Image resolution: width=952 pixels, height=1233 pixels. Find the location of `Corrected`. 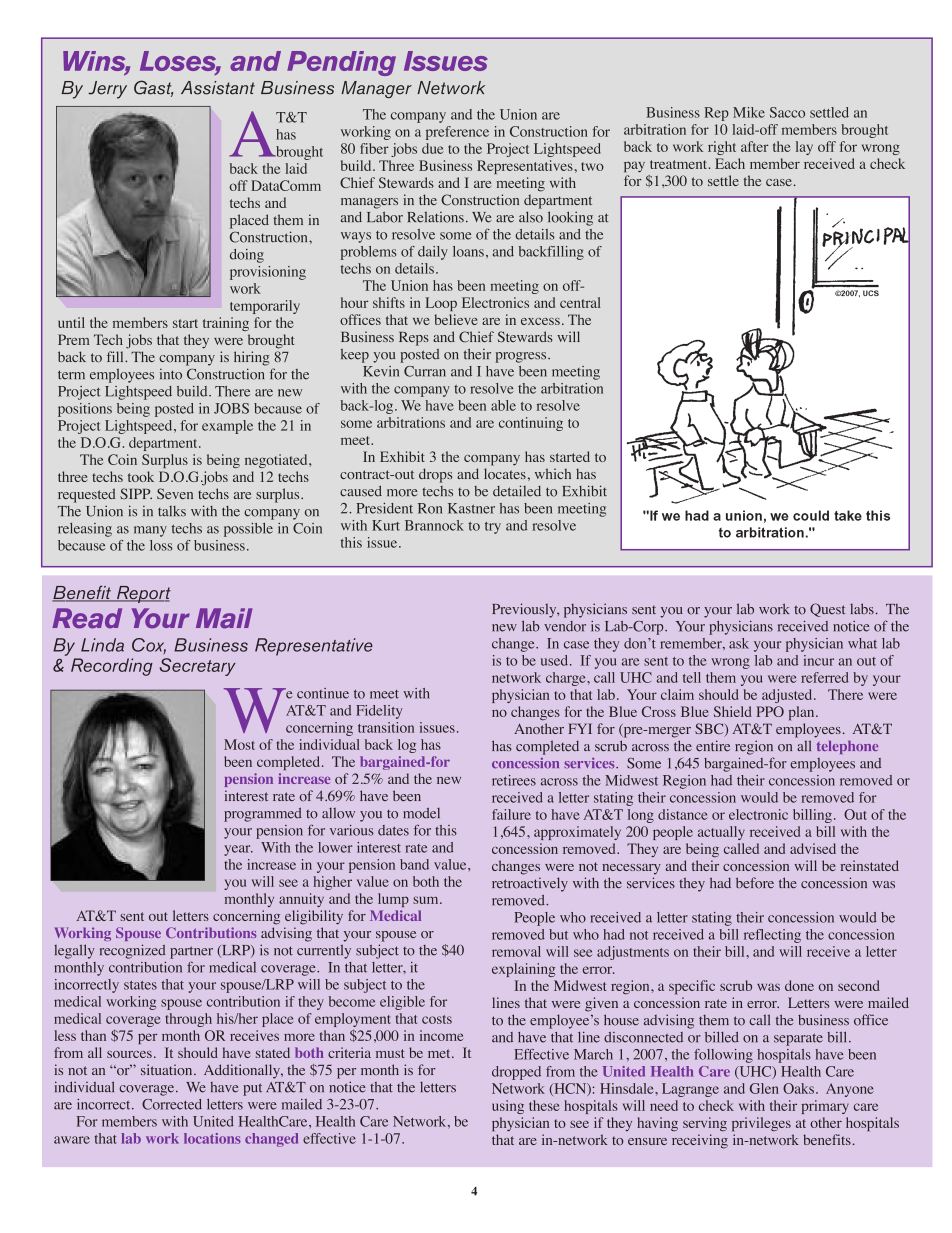

Corrected is located at coordinates (172, 1104).
